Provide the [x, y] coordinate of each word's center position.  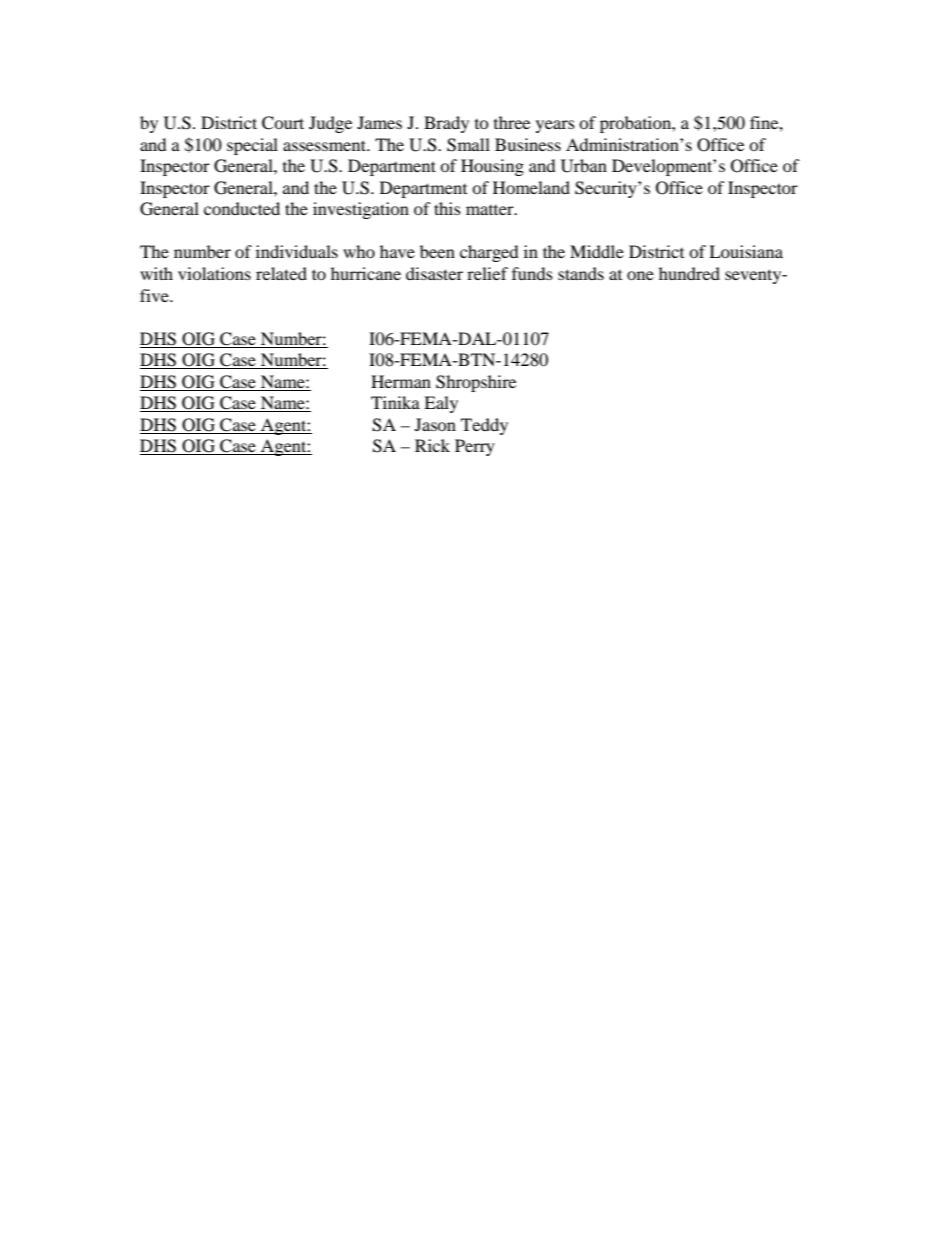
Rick [432, 445]
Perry [475, 447]
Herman [401, 381]
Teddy [484, 426]
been [437, 251]
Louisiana [746, 251]
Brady [446, 124]
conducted [242, 208]
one [640, 275]
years [555, 126]
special [252, 146]
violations [214, 273]
